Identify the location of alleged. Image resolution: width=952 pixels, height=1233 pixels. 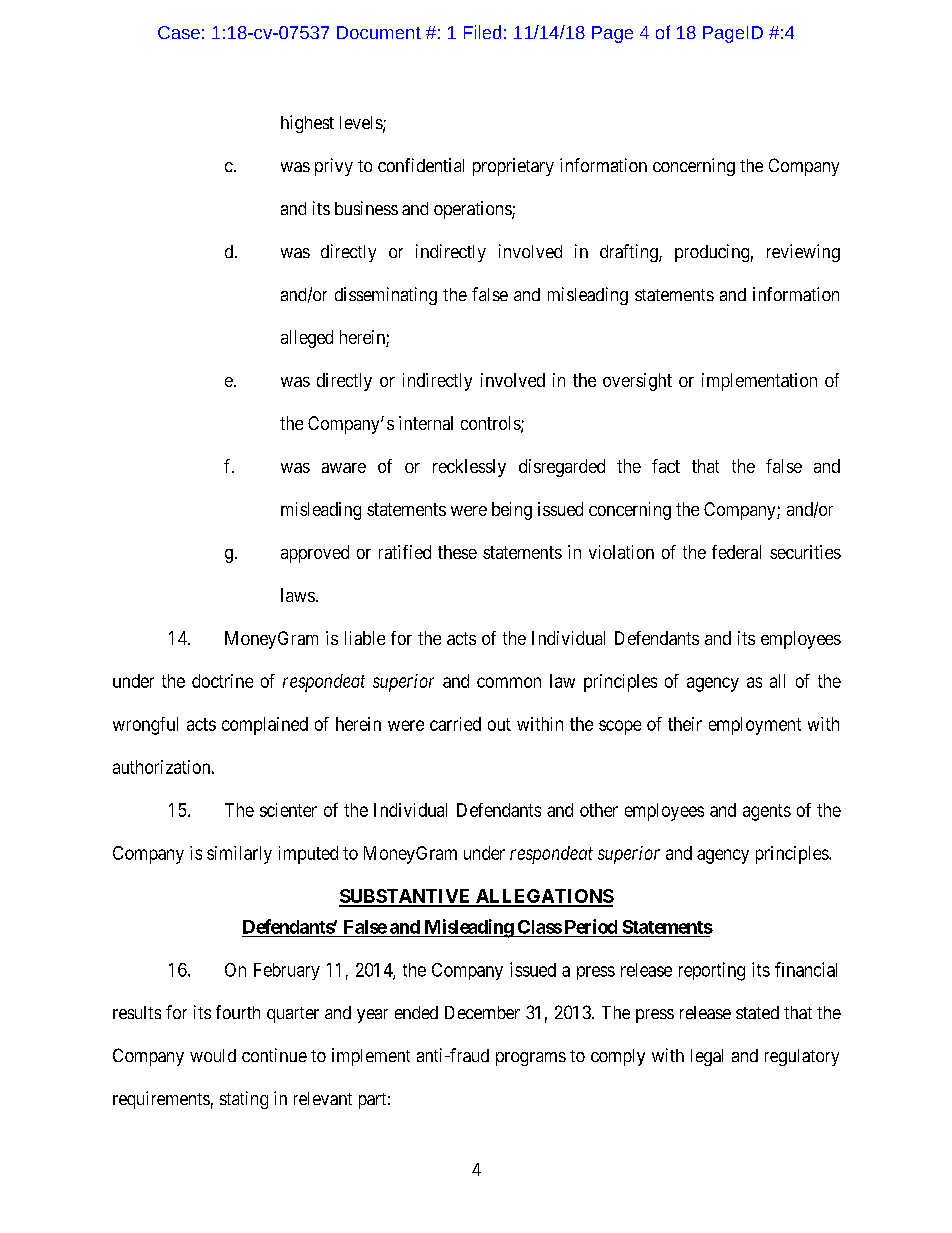
(307, 339).
